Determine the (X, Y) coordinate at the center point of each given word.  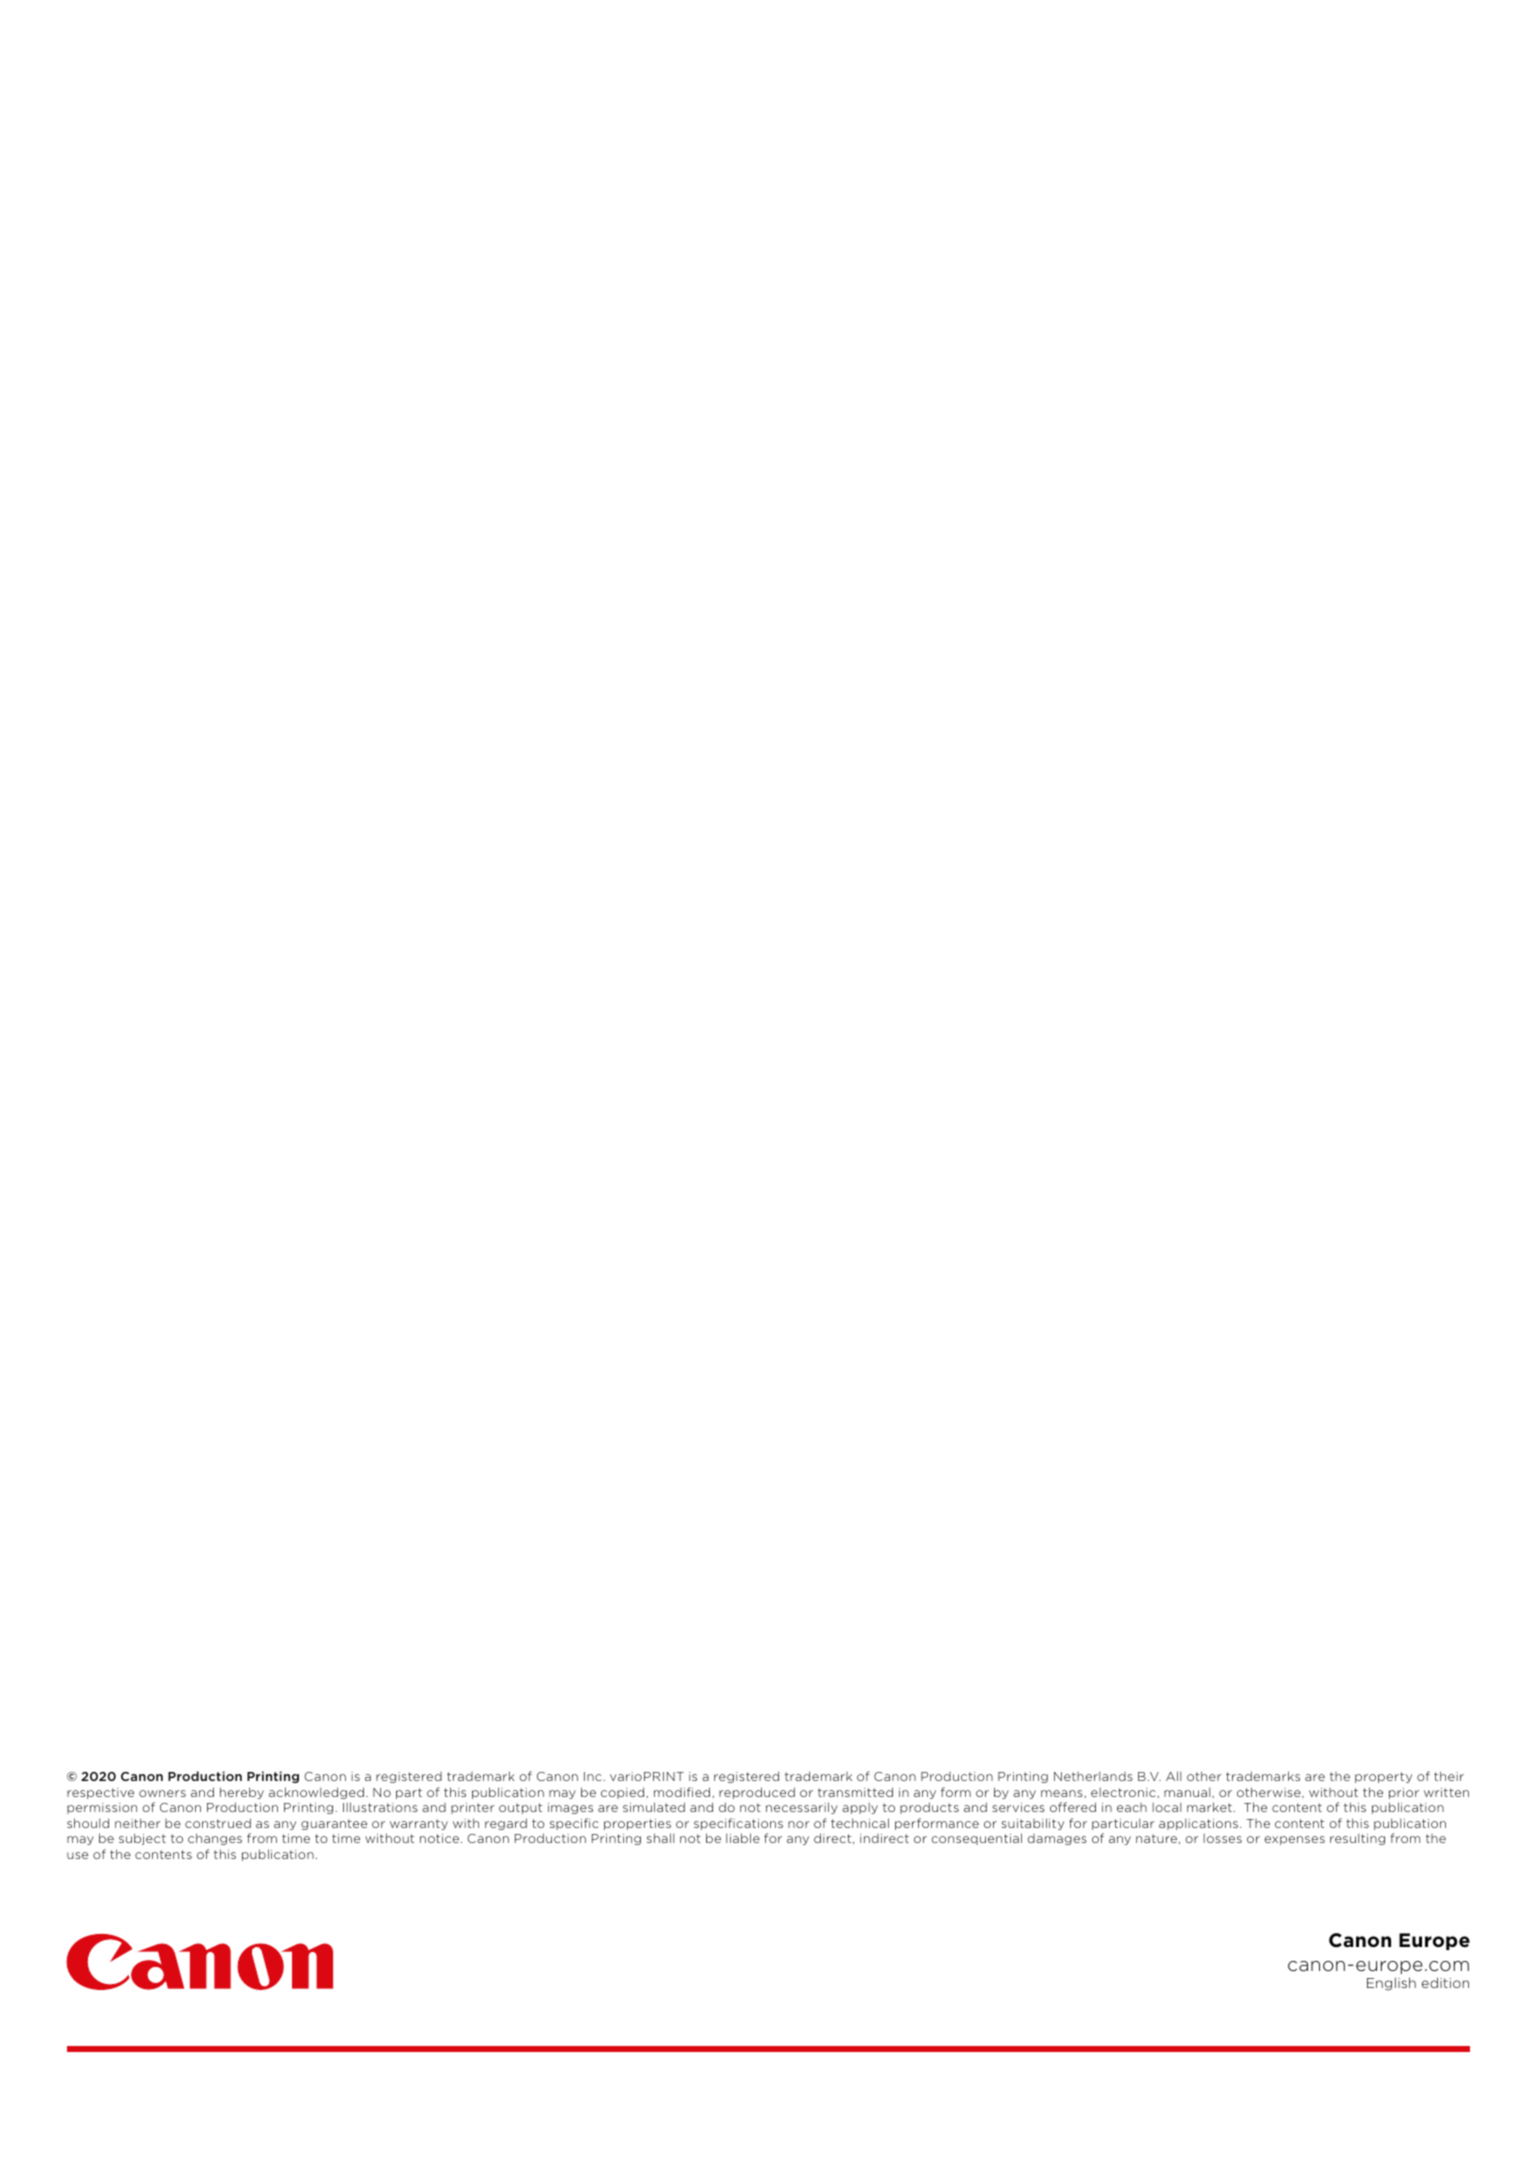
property (1383, 1777)
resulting (1357, 1839)
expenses (1294, 1840)
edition (1445, 1982)
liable (743, 1838)
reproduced (757, 1793)
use (77, 1855)
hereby (242, 1793)
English (1391, 1984)
